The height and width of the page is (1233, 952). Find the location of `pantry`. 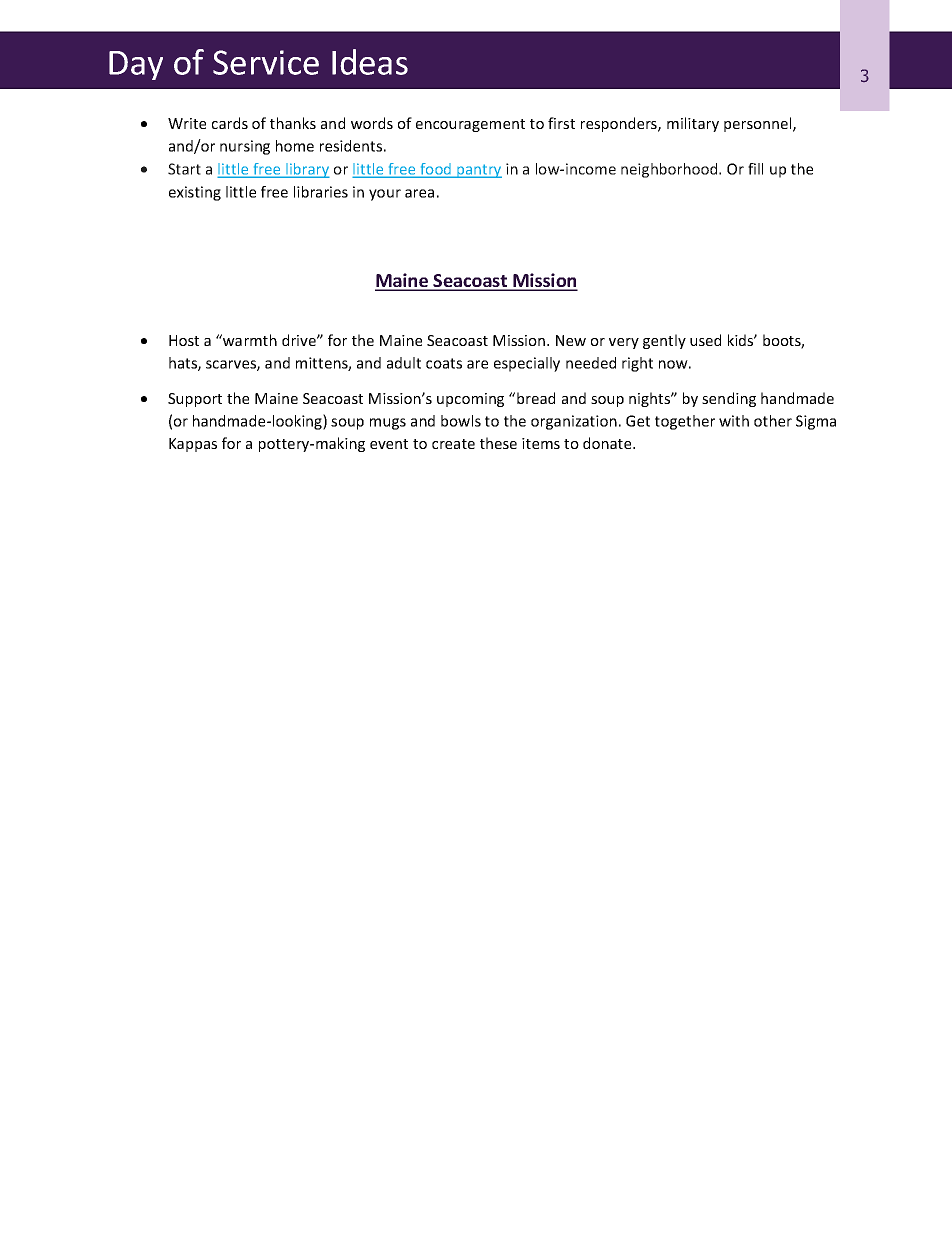

pantry is located at coordinates (478, 171).
